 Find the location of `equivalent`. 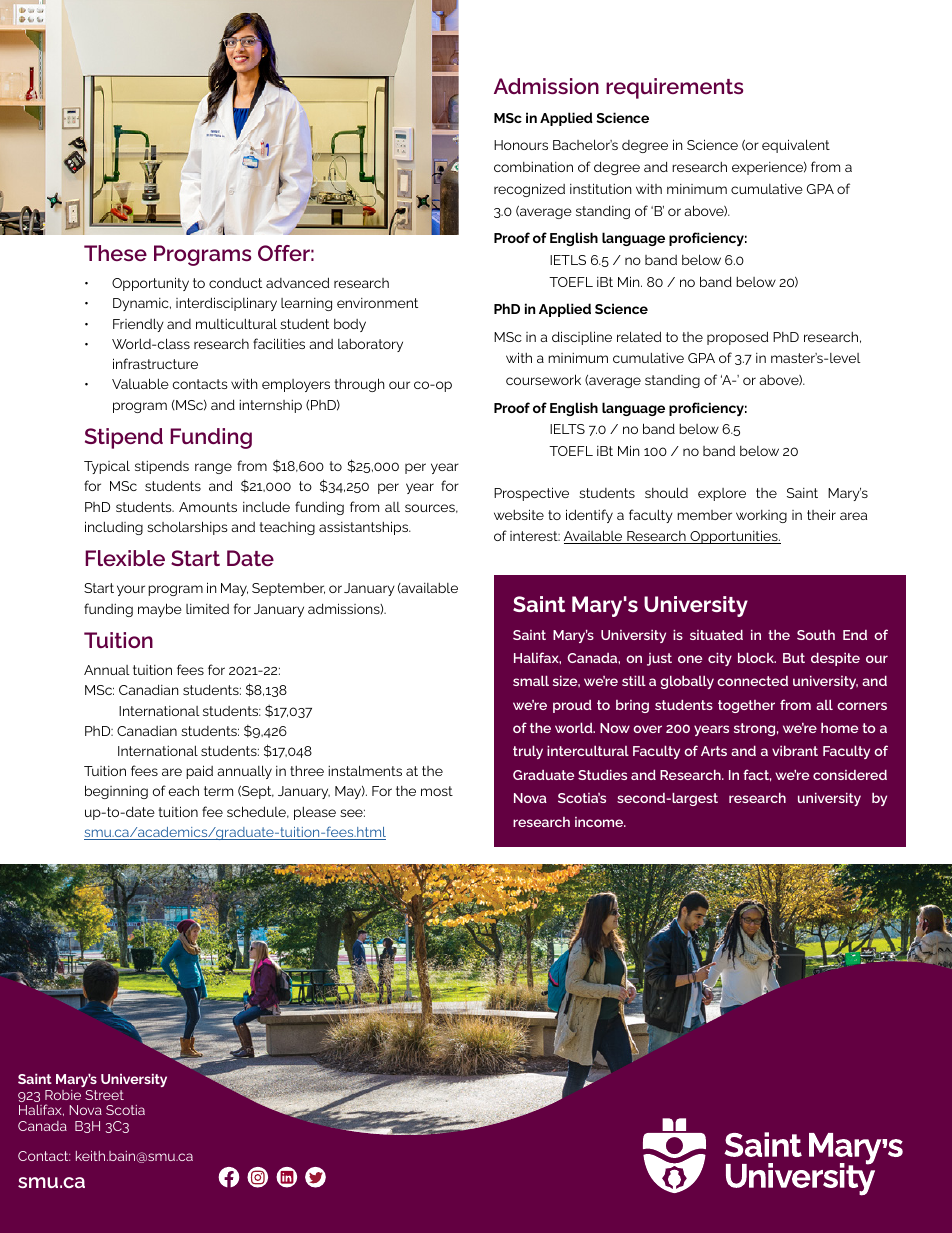

equivalent is located at coordinates (796, 146).
